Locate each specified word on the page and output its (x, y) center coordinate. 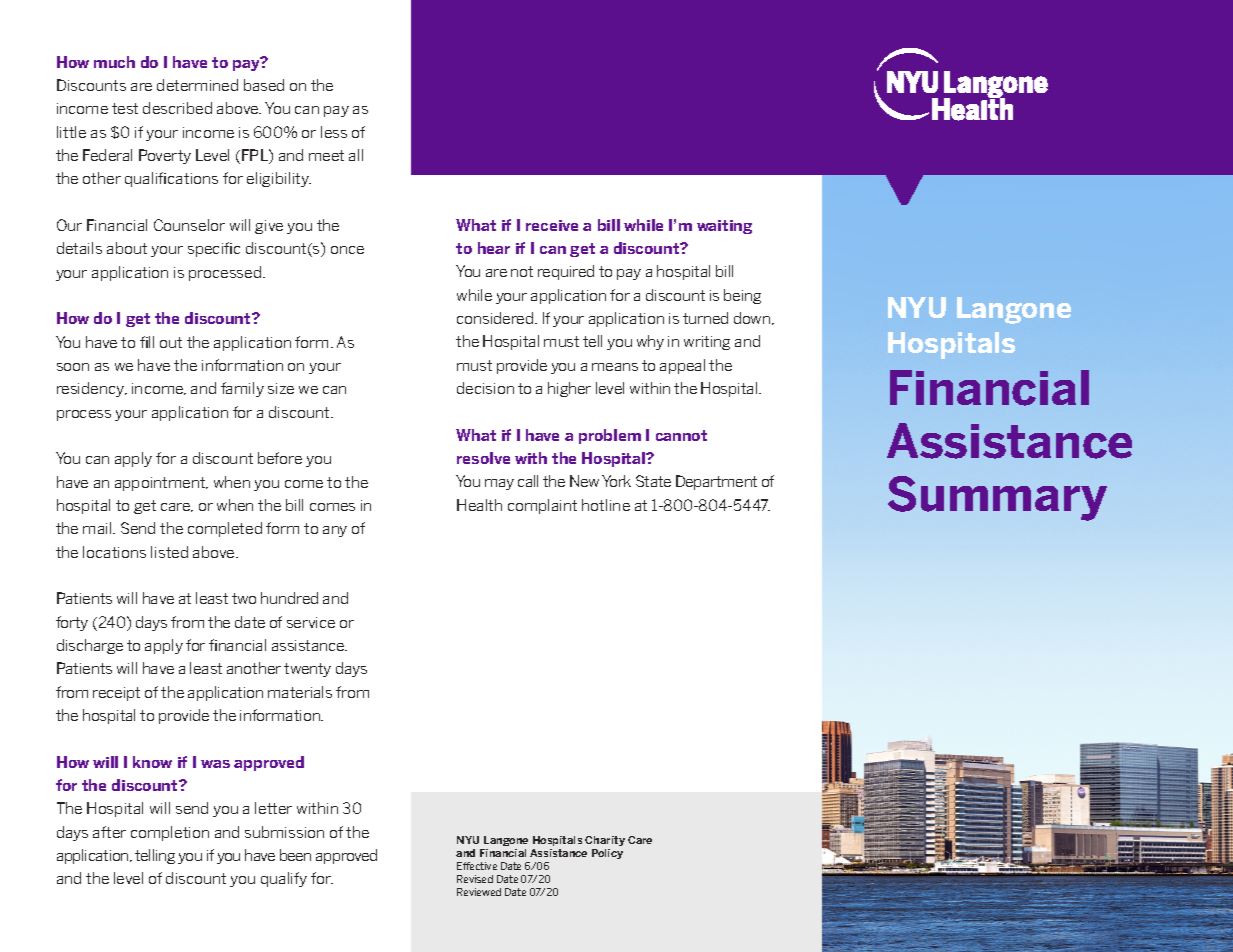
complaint (542, 506)
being (742, 296)
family (242, 389)
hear (494, 248)
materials (300, 692)
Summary (997, 498)
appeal (682, 366)
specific (214, 249)
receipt (116, 694)
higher (569, 389)
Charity (605, 841)
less (334, 132)
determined (197, 85)
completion (170, 833)
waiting (724, 227)
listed (169, 552)
